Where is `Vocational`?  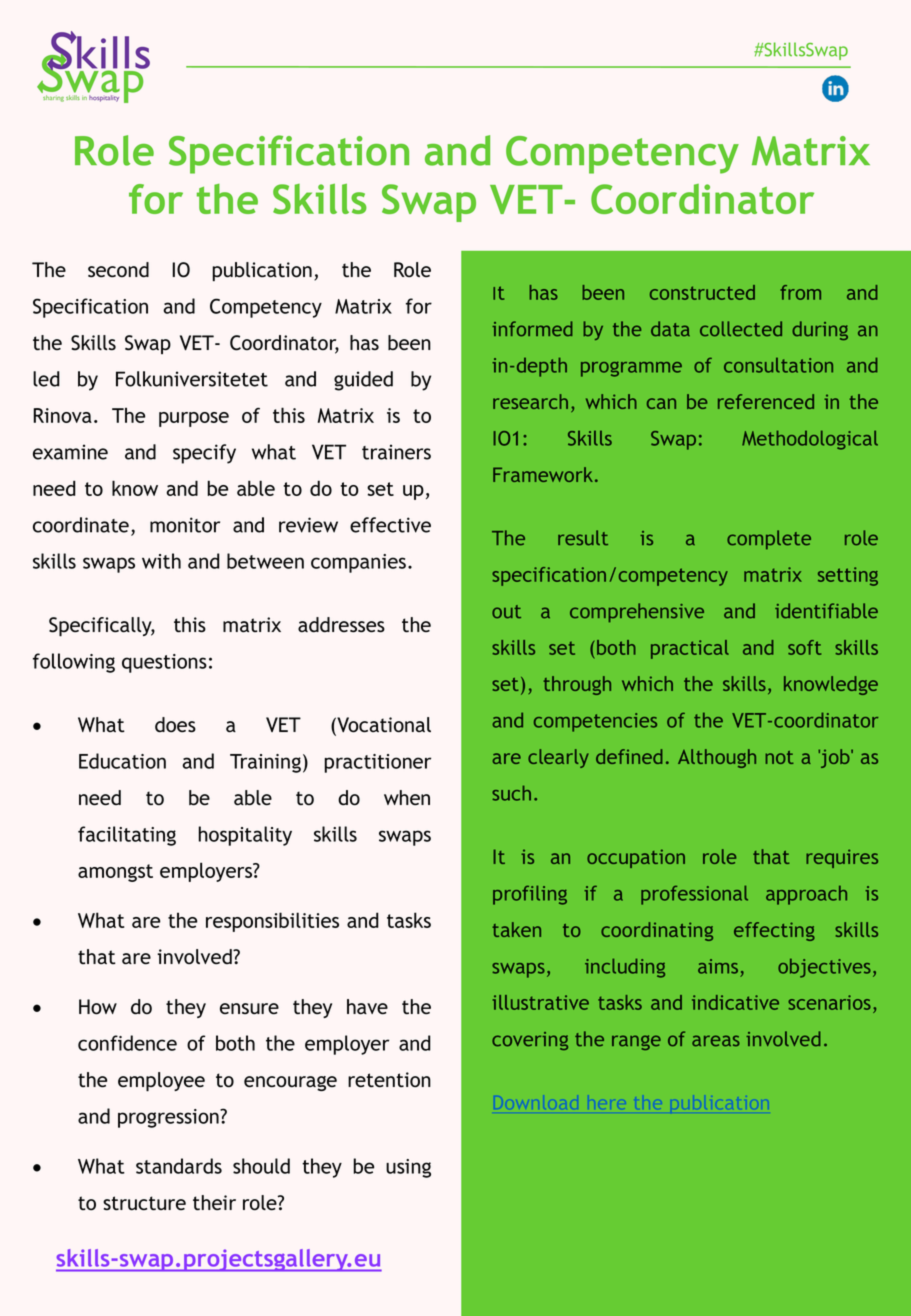
Vocational is located at coordinates (383, 726).
